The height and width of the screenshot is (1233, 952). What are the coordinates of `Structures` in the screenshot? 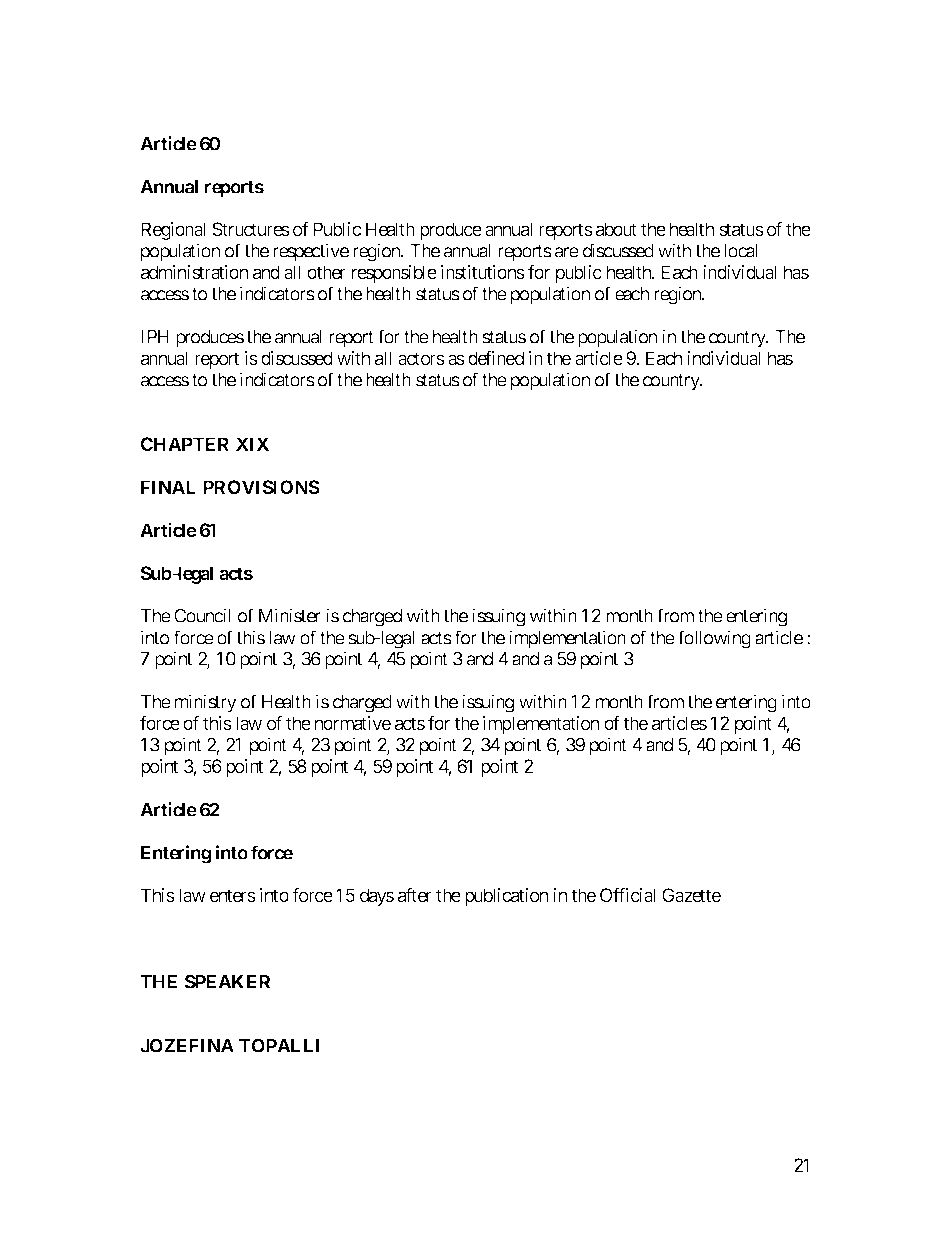 It's located at (251, 229).
